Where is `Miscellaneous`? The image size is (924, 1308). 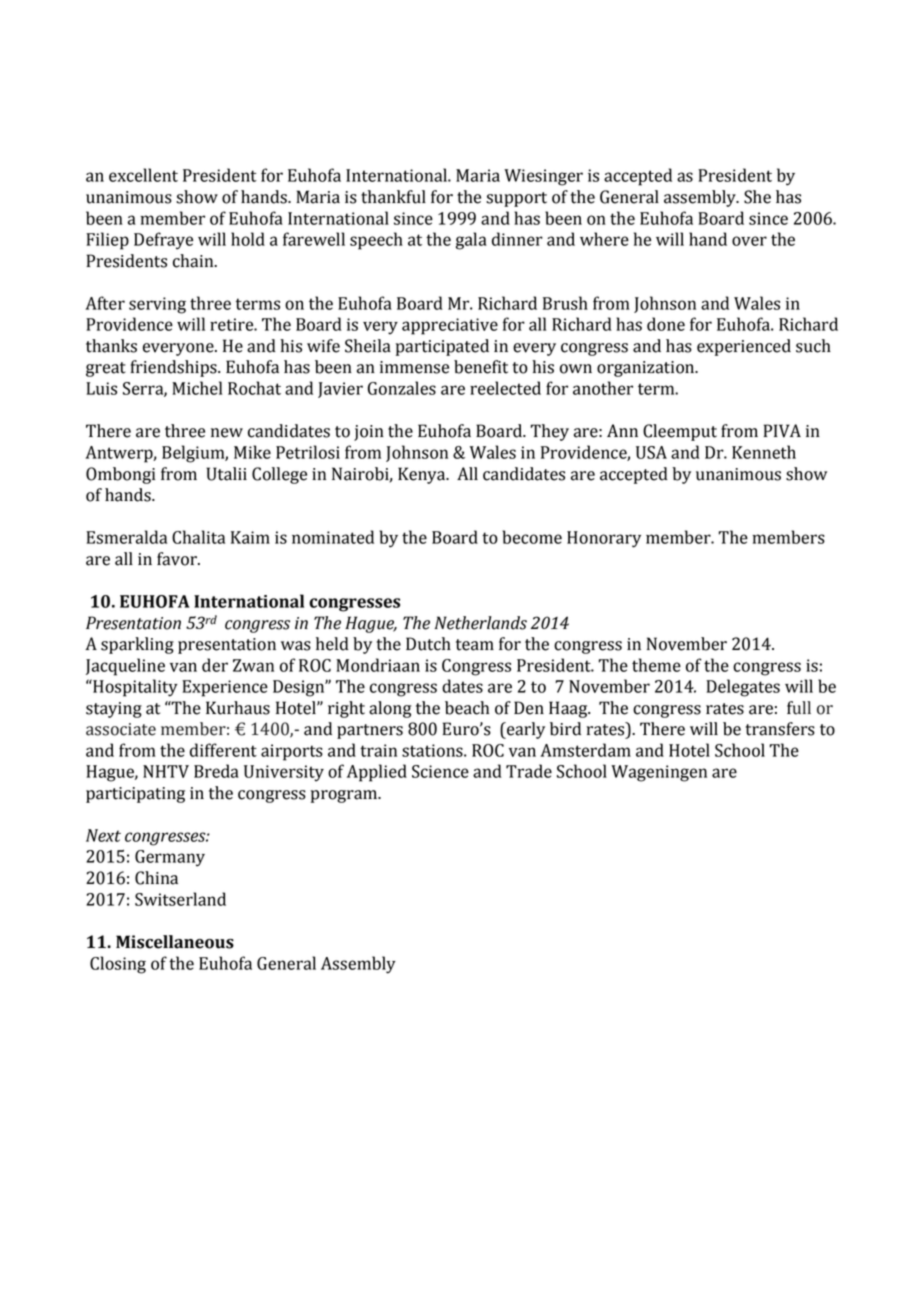 Miscellaneous is located at coordinates (175, 942).
